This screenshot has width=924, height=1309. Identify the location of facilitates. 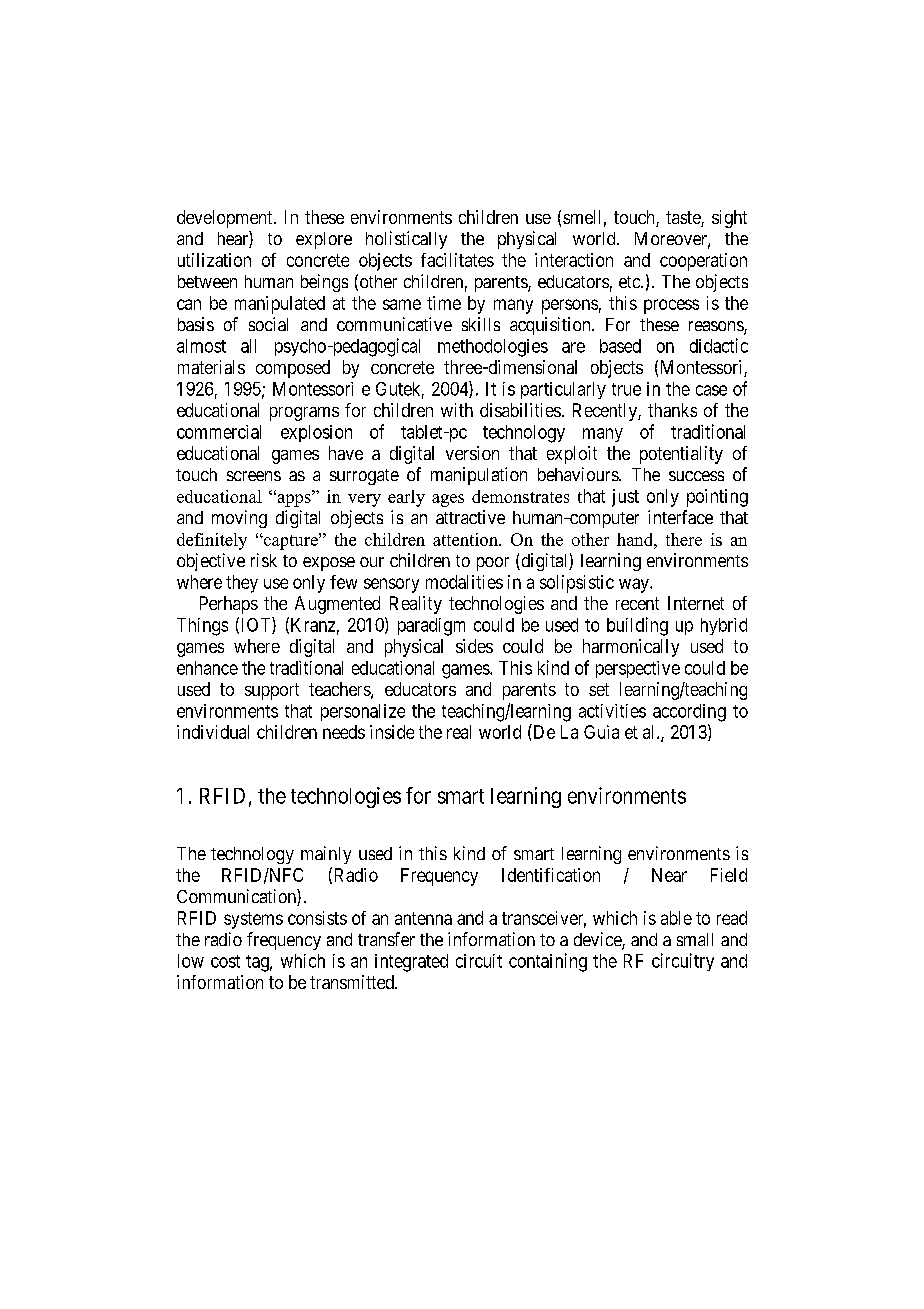
(457, 260).
